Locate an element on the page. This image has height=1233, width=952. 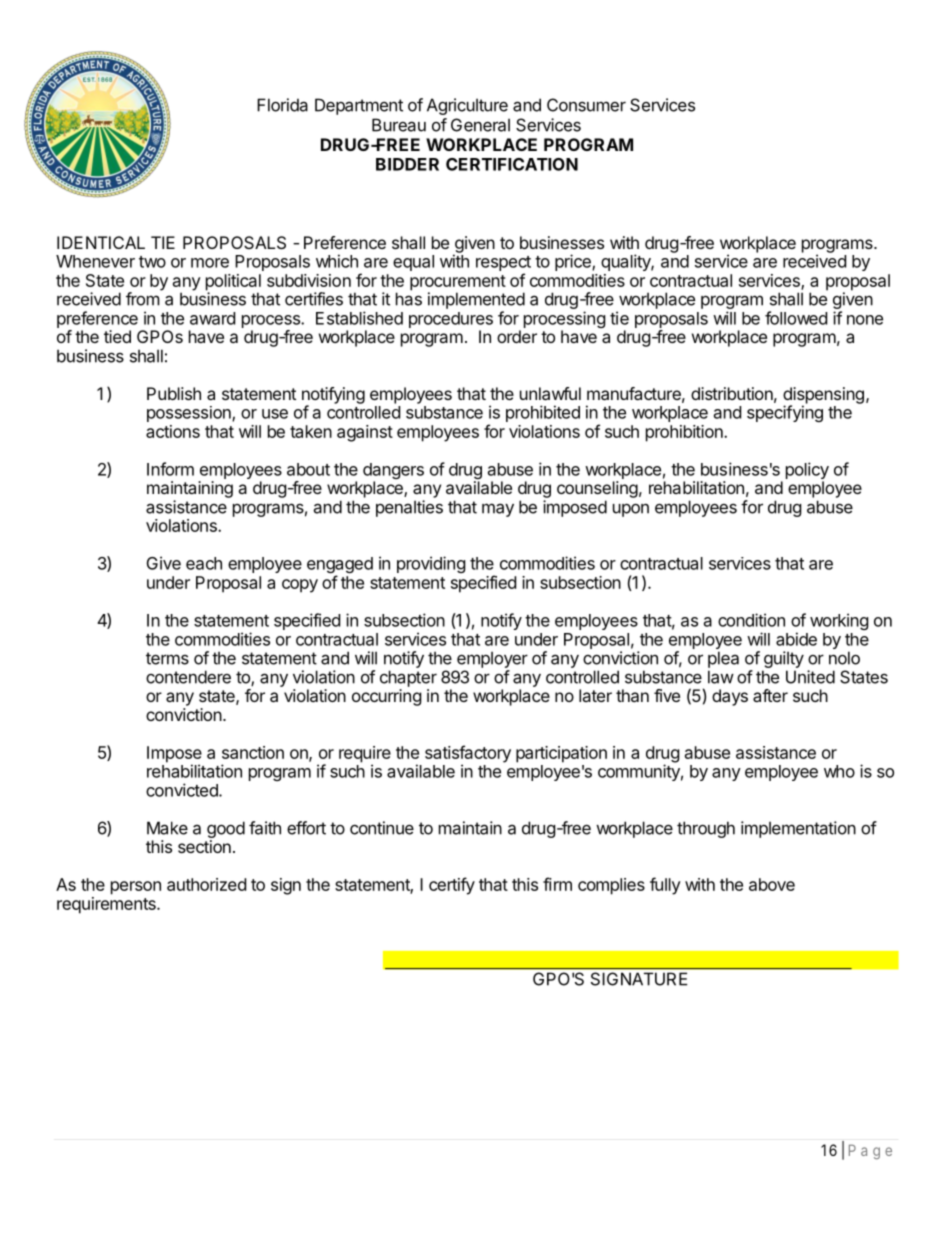
Publish is located at coordinates (174, 393).
